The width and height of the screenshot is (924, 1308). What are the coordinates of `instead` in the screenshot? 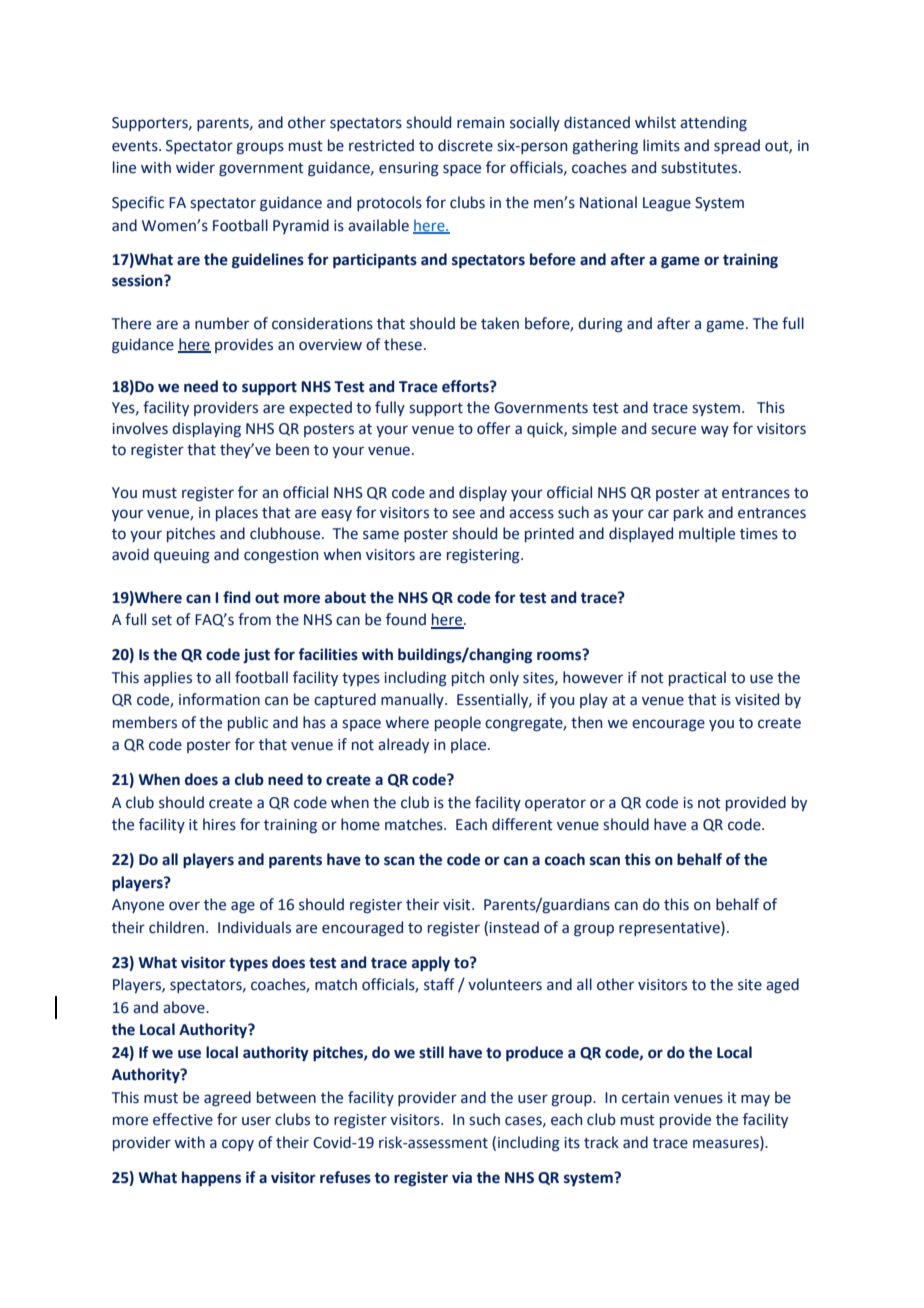 It's located at (514, 927).
